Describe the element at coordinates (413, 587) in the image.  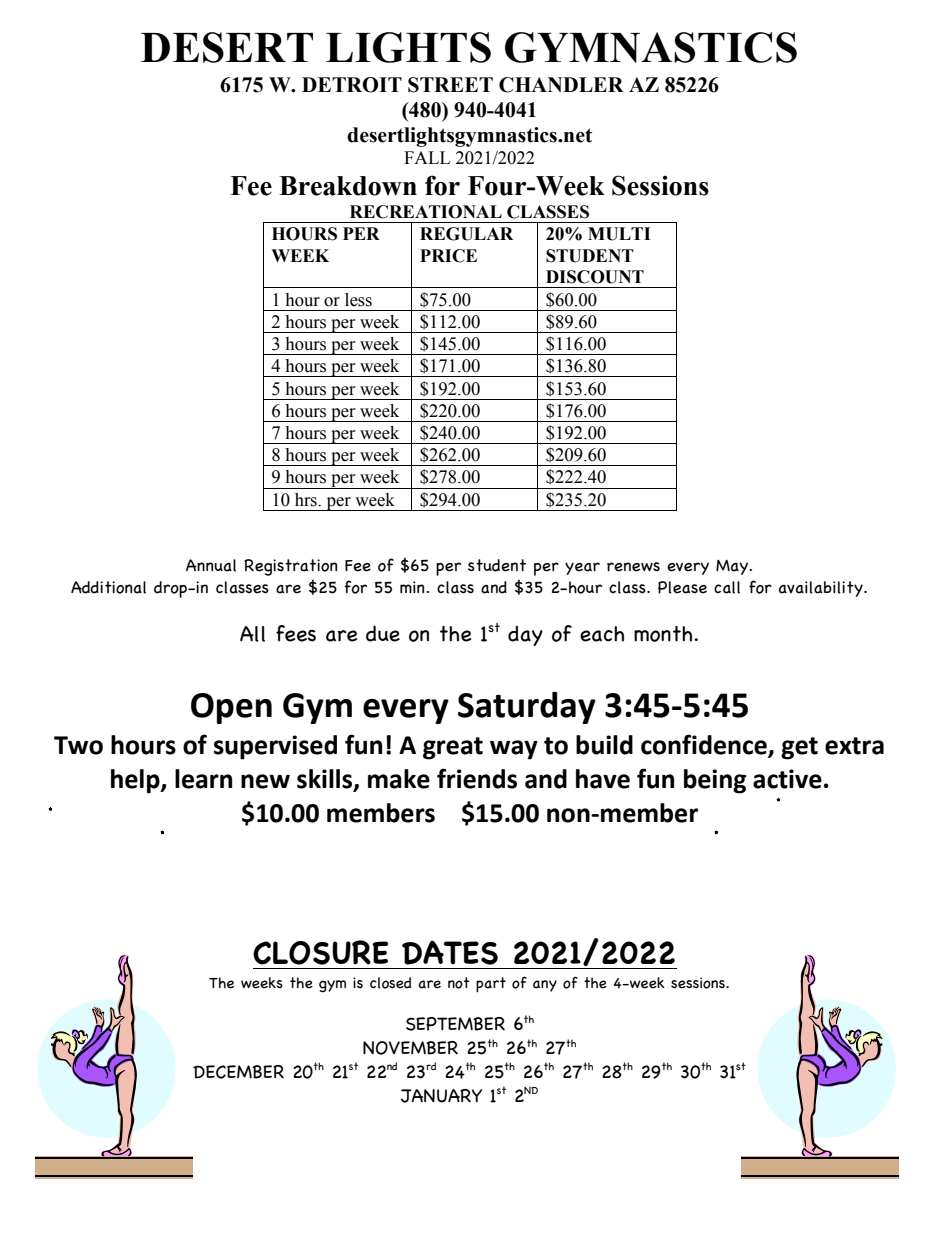
I see `min` at that location.
